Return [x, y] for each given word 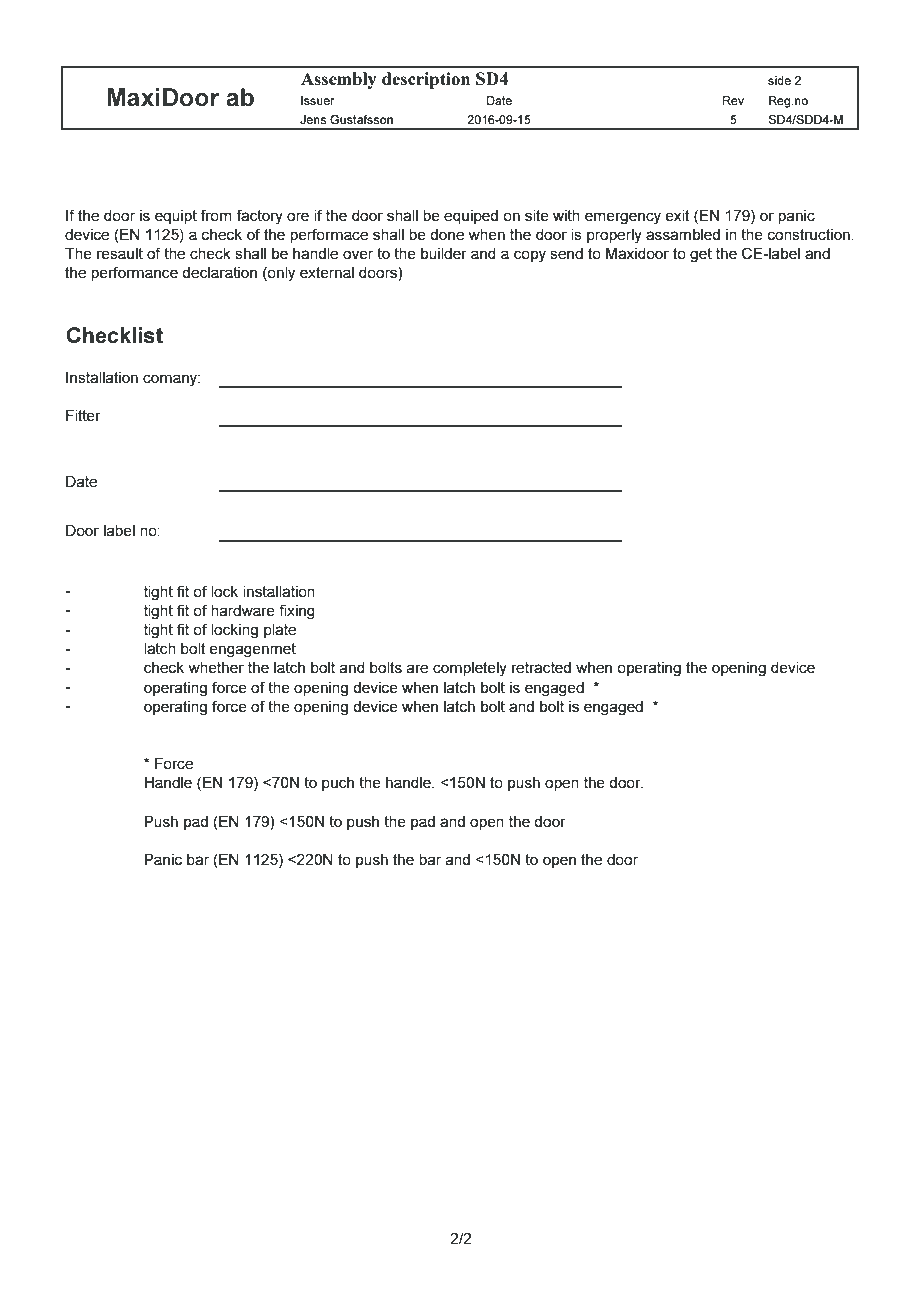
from [216, 215]
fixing [297, 612]
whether [216, 667]
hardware [243, 610]
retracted [541, 667]
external [327, 272]
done [447, 234]
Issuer [317, 100]
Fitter [83, 415]
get [701, 255]
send [566, 253]
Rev [733, 100]
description [426, 80]
